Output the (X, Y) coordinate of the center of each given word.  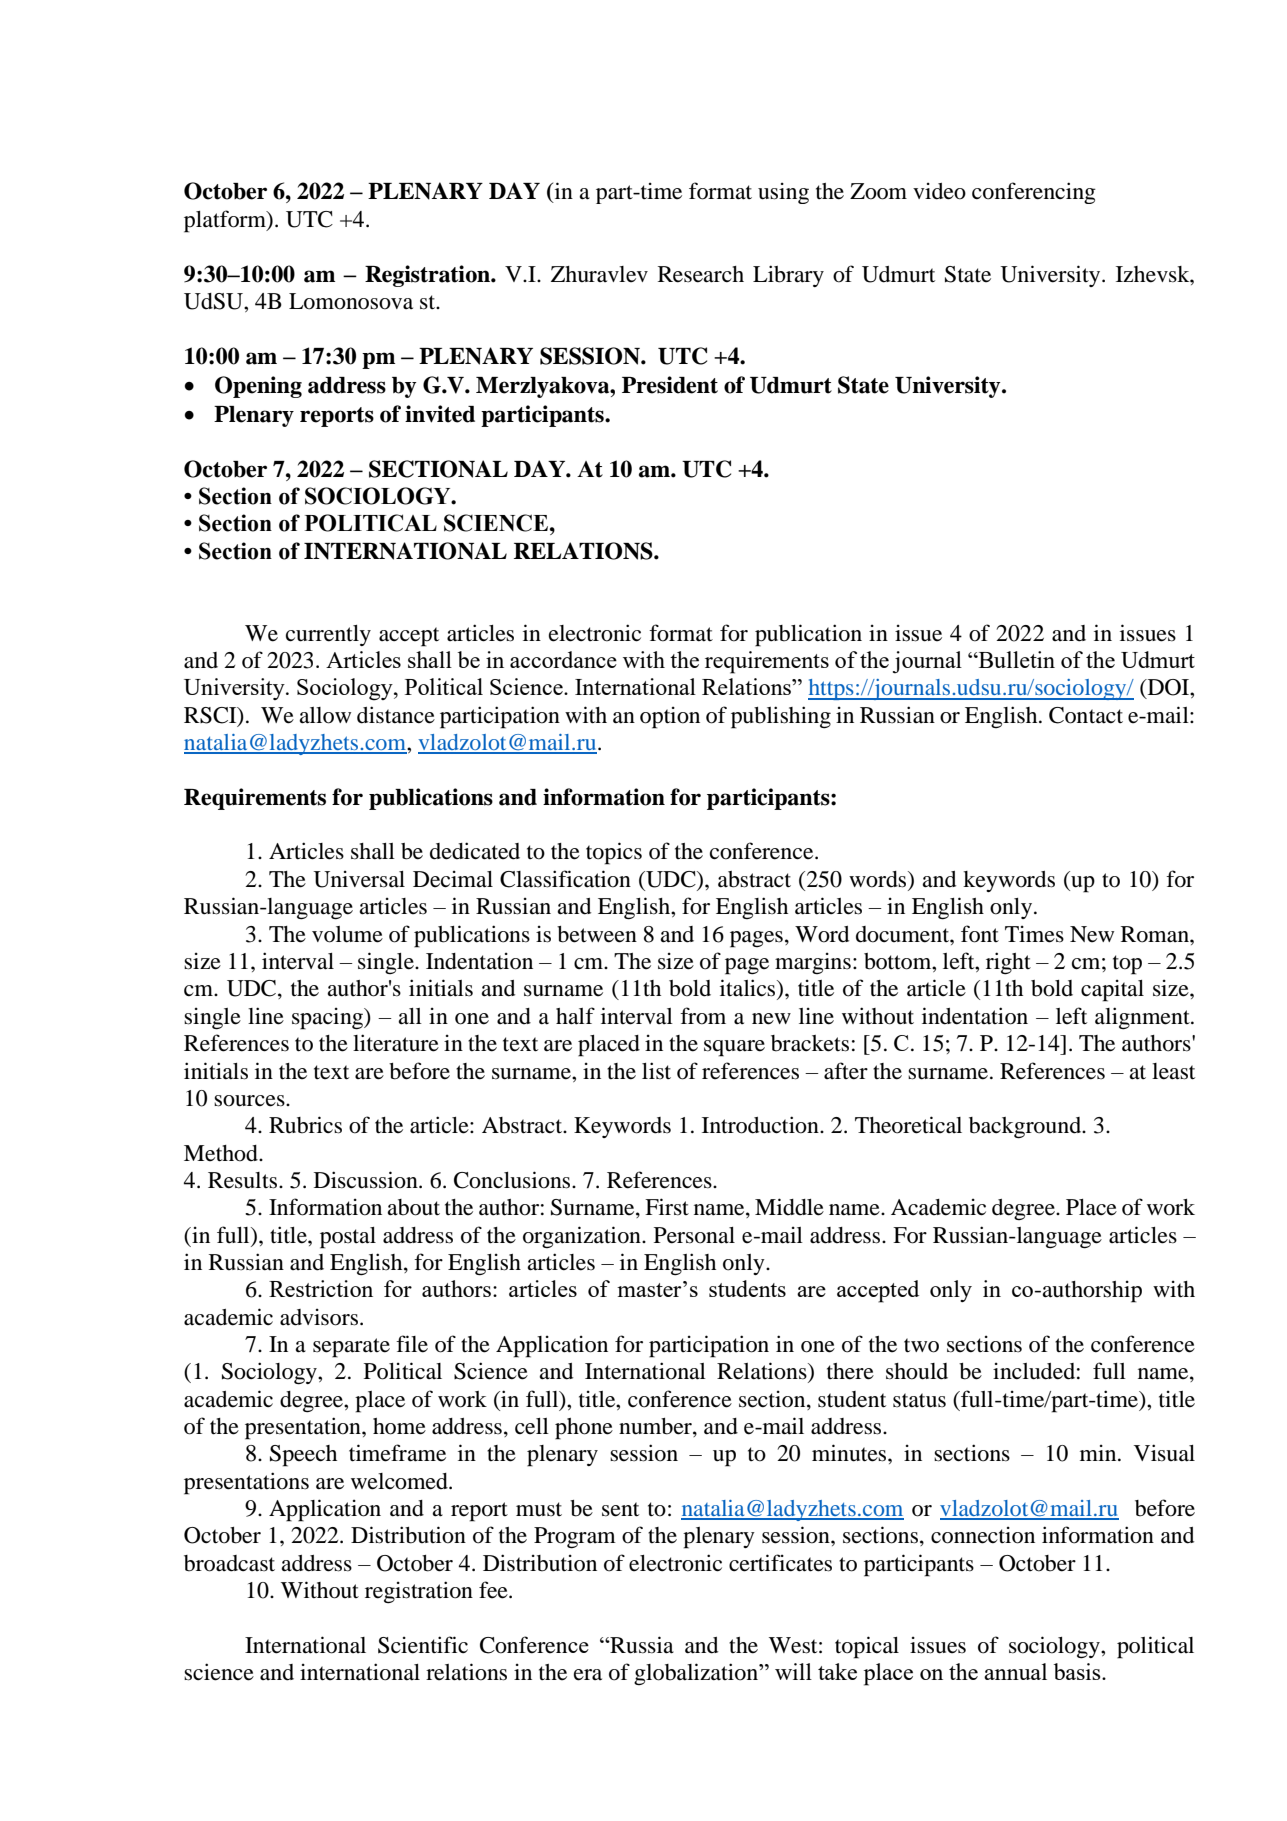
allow (325, 715)
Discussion (367, 1180)
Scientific (423, 1645)
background (1026, 1128)
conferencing (1034, 193)
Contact (1086, 715)
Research (701, 274)
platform (226, 221)
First (667, 1207)
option (670, 717)
